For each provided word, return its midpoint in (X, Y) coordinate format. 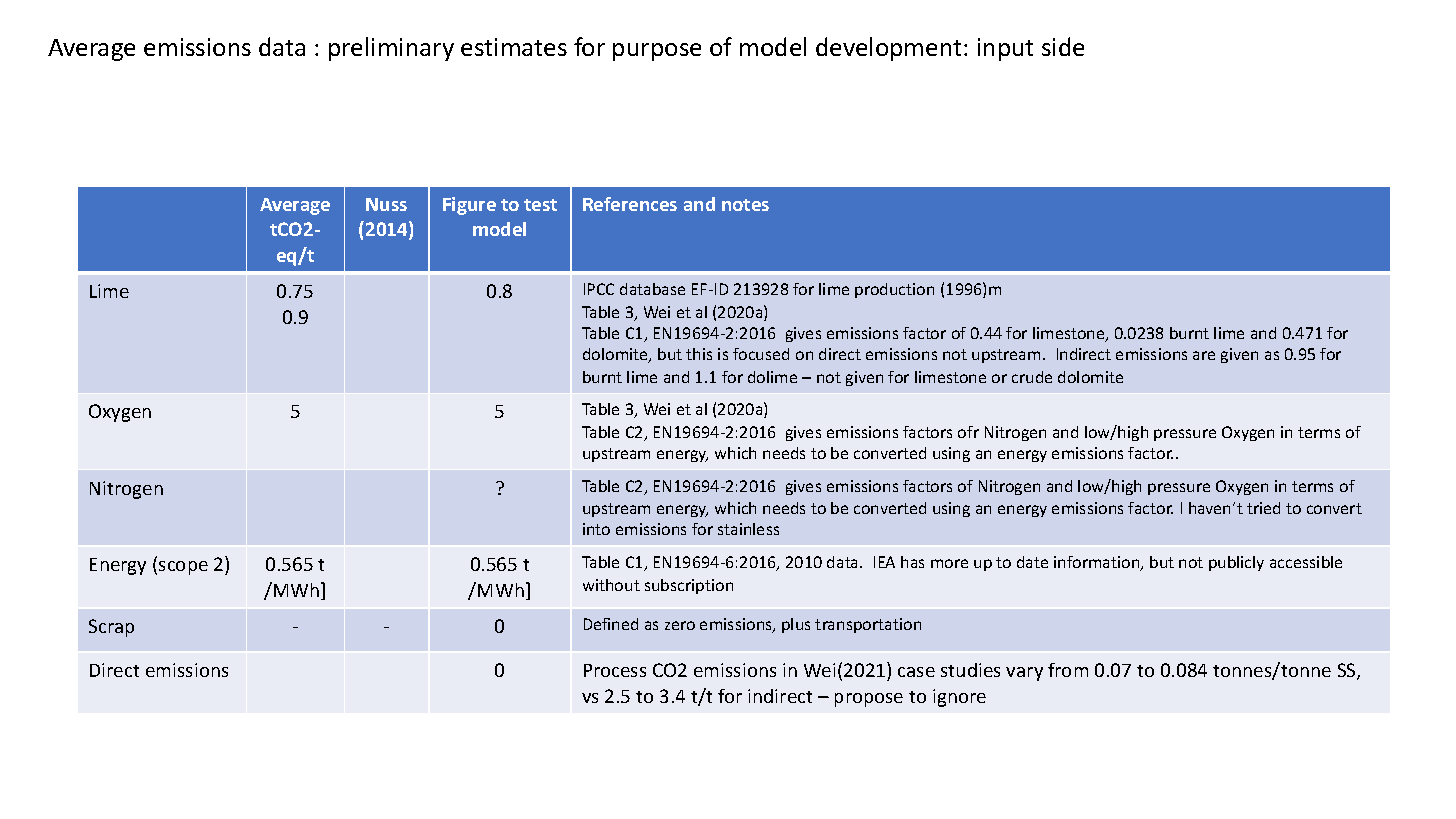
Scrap (111, 628)
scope (183, 568)
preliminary (391, 49)
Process (615, 670)
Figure (469, 206)
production (894, 290)
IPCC (599, 289)
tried (1263, 508)
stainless (748, 529)
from (1068, 670)
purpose (657, 52)
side (1063, 46)
